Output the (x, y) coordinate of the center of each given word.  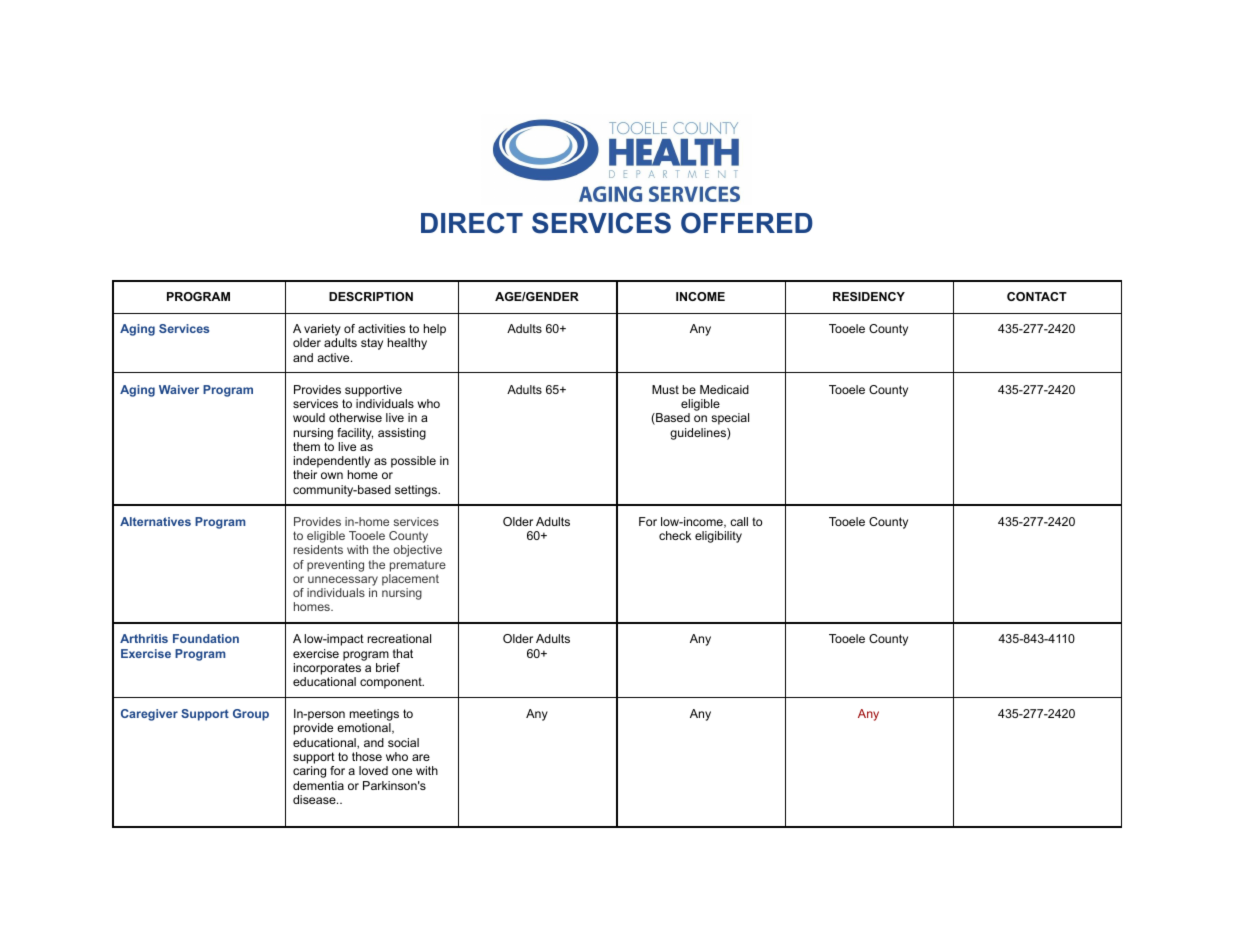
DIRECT (472, 223)
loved (373, 770)
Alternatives (155, 521)
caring (309, 772)
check (675, 535)
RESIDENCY (869, 296)
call (739, 521)
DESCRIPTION (371, 296)
